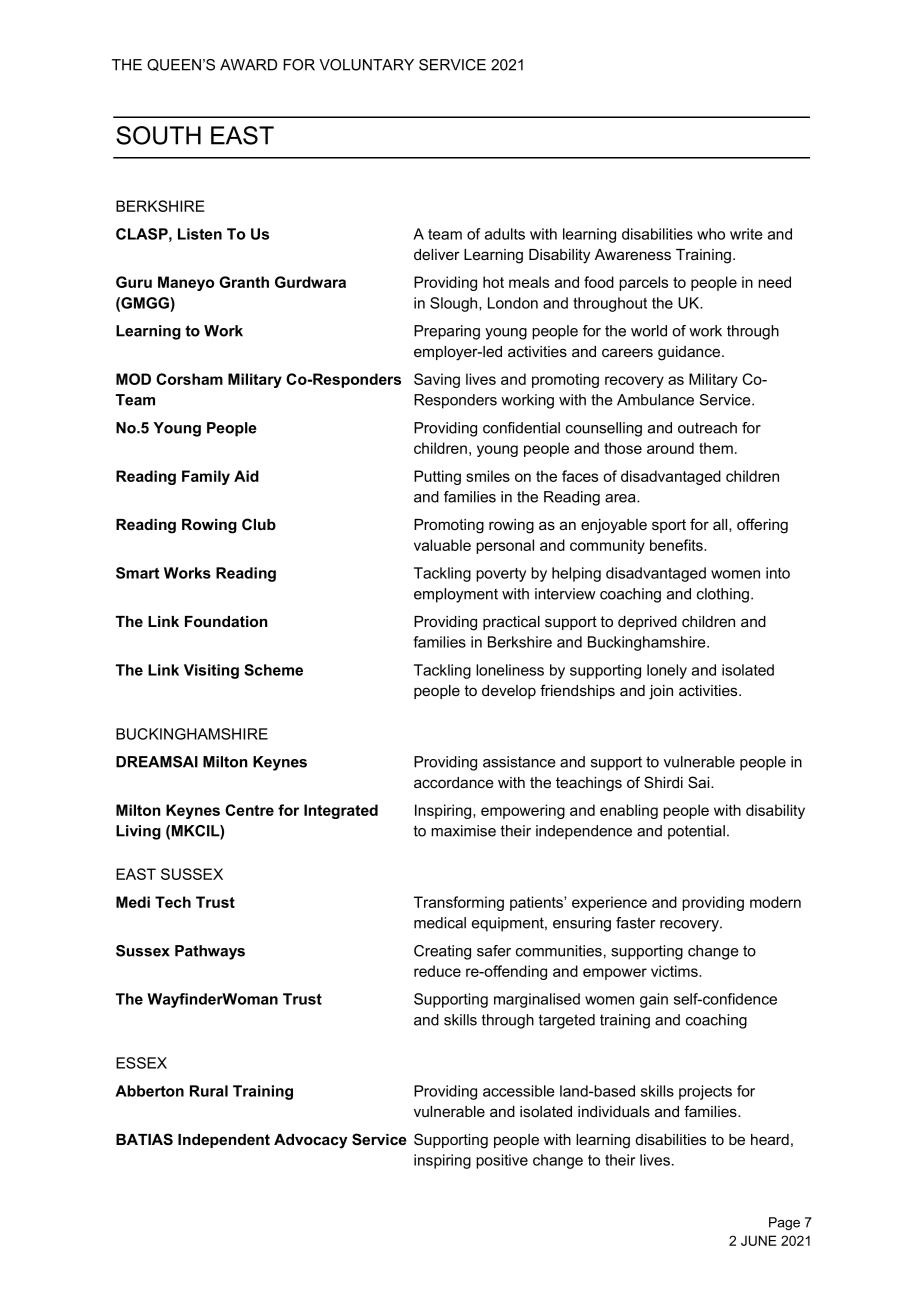 Image resolution: width=924 pixels, height=1307 pixels. I want to click on who, so click(711, 234).
